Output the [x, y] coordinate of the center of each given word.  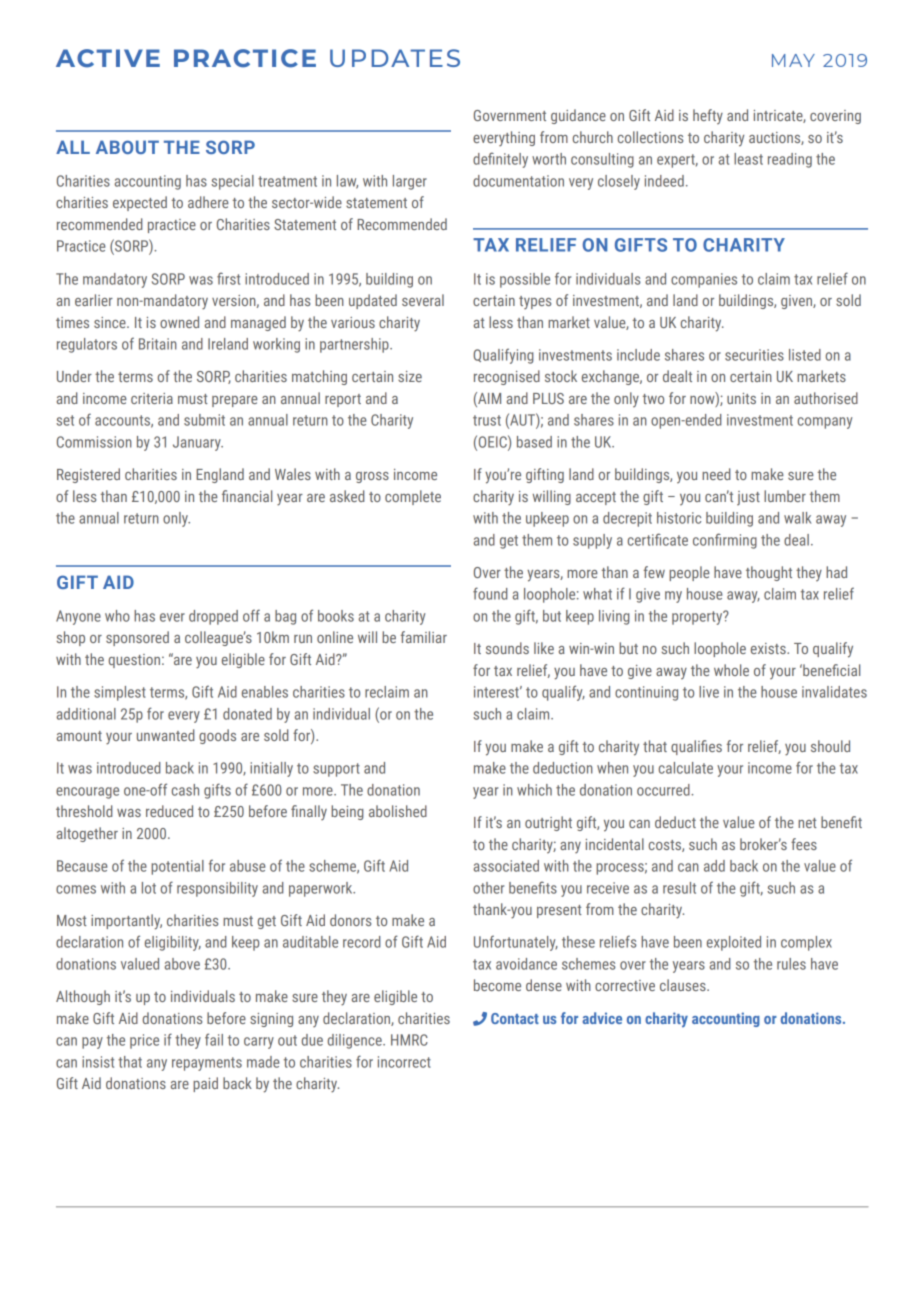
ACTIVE [108, 58]
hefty [708, 116]
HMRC [409, 1040]
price [144, 1041]
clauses [684, 985]
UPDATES [395, 58]
